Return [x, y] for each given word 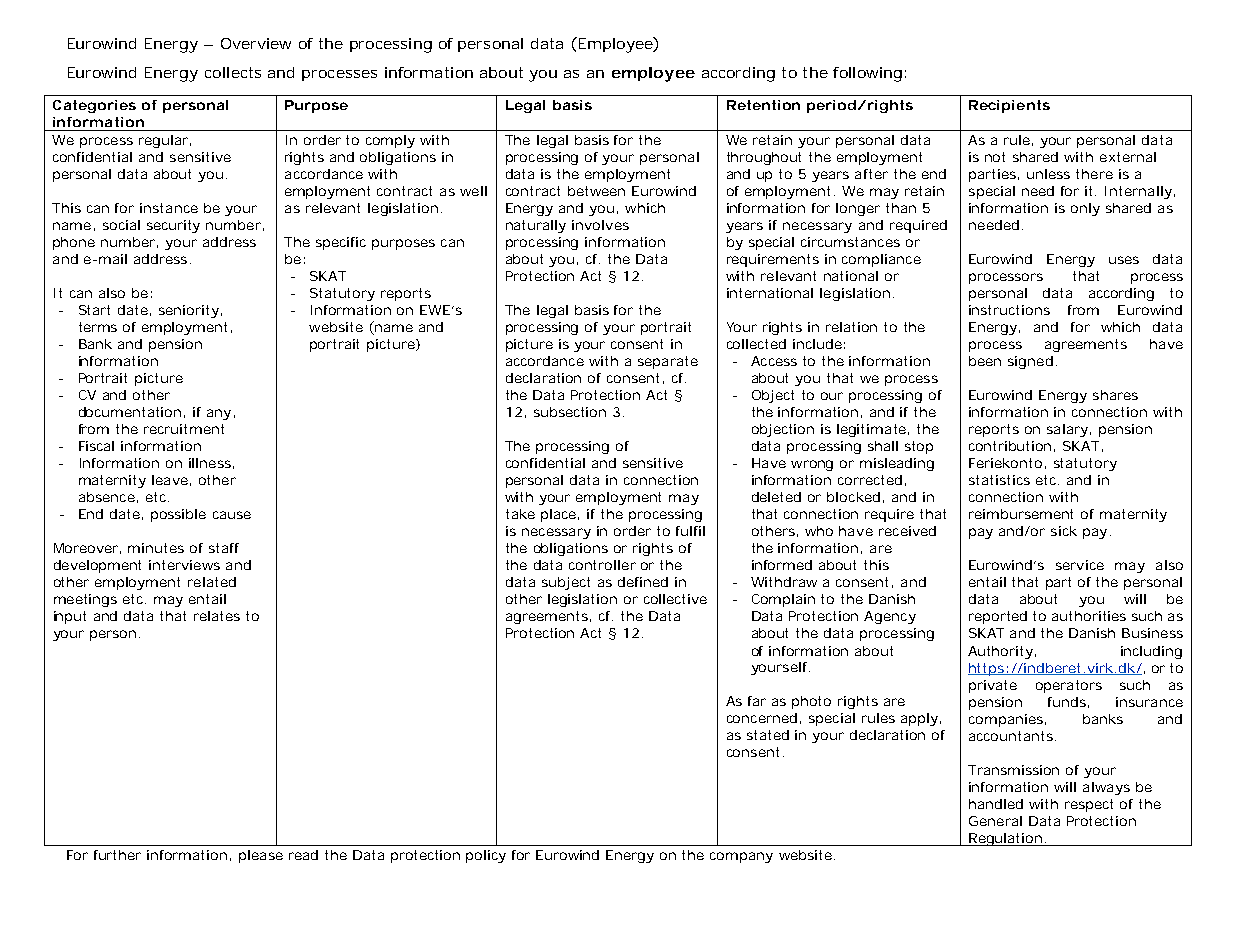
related [212, 582]
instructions [1009, 310]
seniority [189, 311]
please [261, 856]
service [1080, 565]
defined [643, 582]
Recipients [1009, 106]
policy [486, 856]
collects [233, 72]
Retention [763, 105]
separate [668, 362]
